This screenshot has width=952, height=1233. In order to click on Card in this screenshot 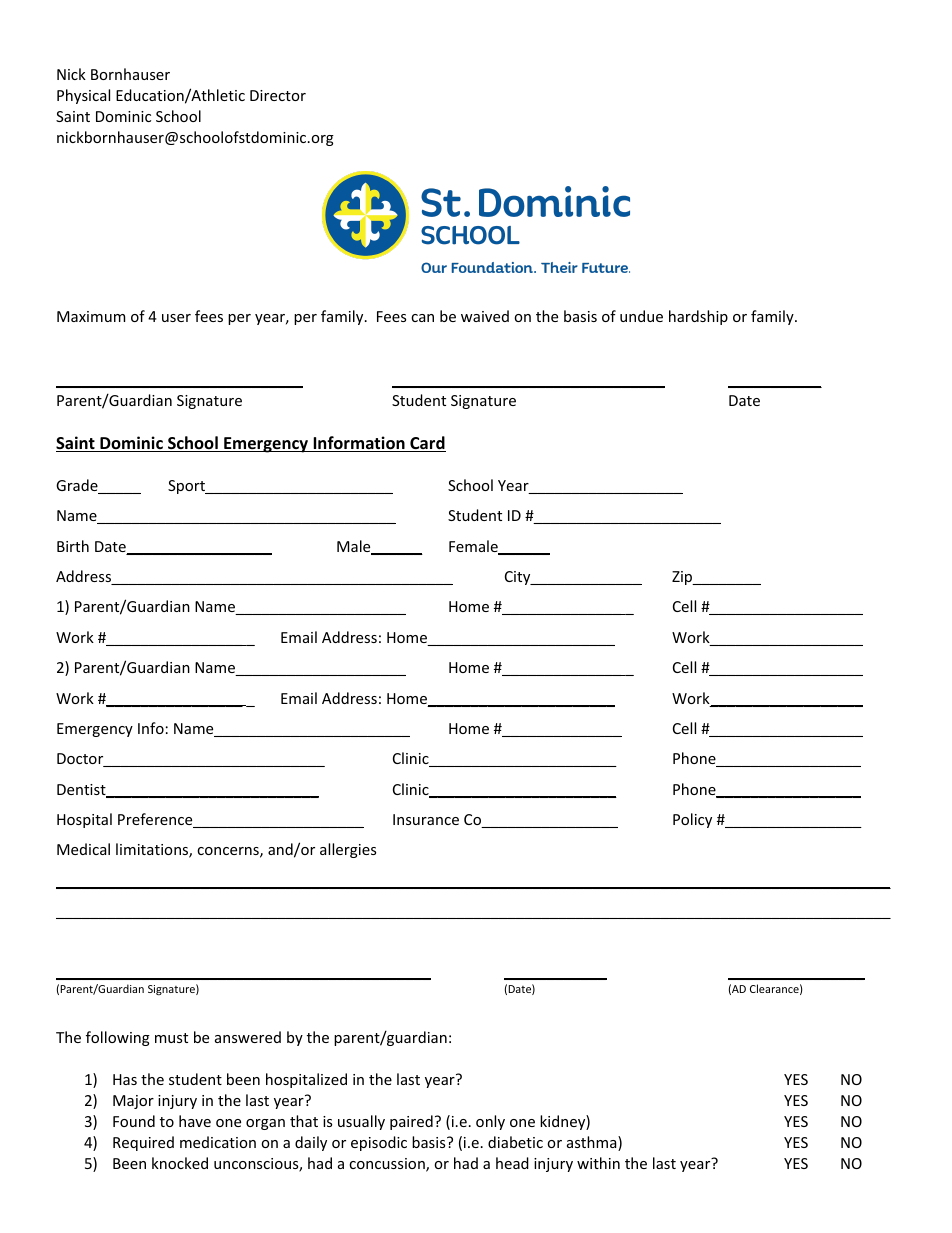, I will do `click(427, 444)`.
